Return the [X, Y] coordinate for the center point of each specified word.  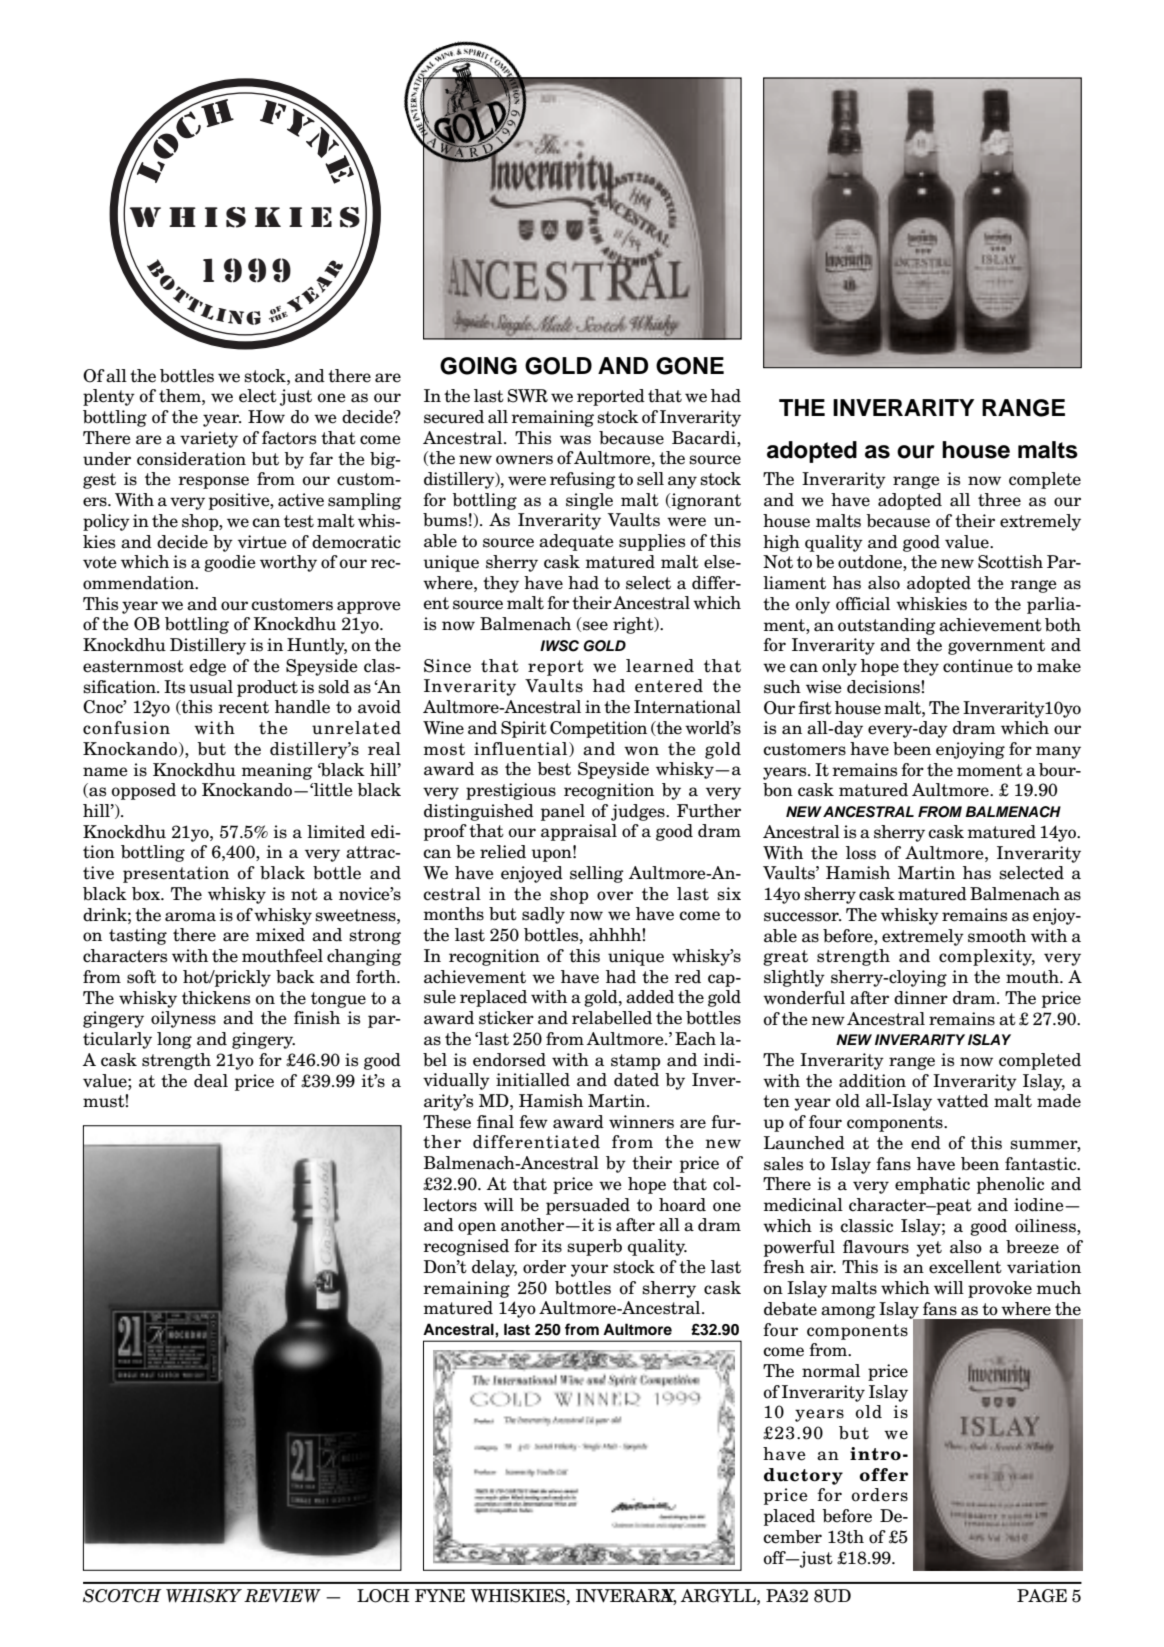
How [266, 417]
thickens [216, 998]
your [589, 1270]
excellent [965, 1267]
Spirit [524, 729]
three [999, 500]
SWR [527, 396]
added [650, 997]
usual [211, 687]
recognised [466, 1247]
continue [978, 666]
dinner [921, 998]
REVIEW [282, 1596]
